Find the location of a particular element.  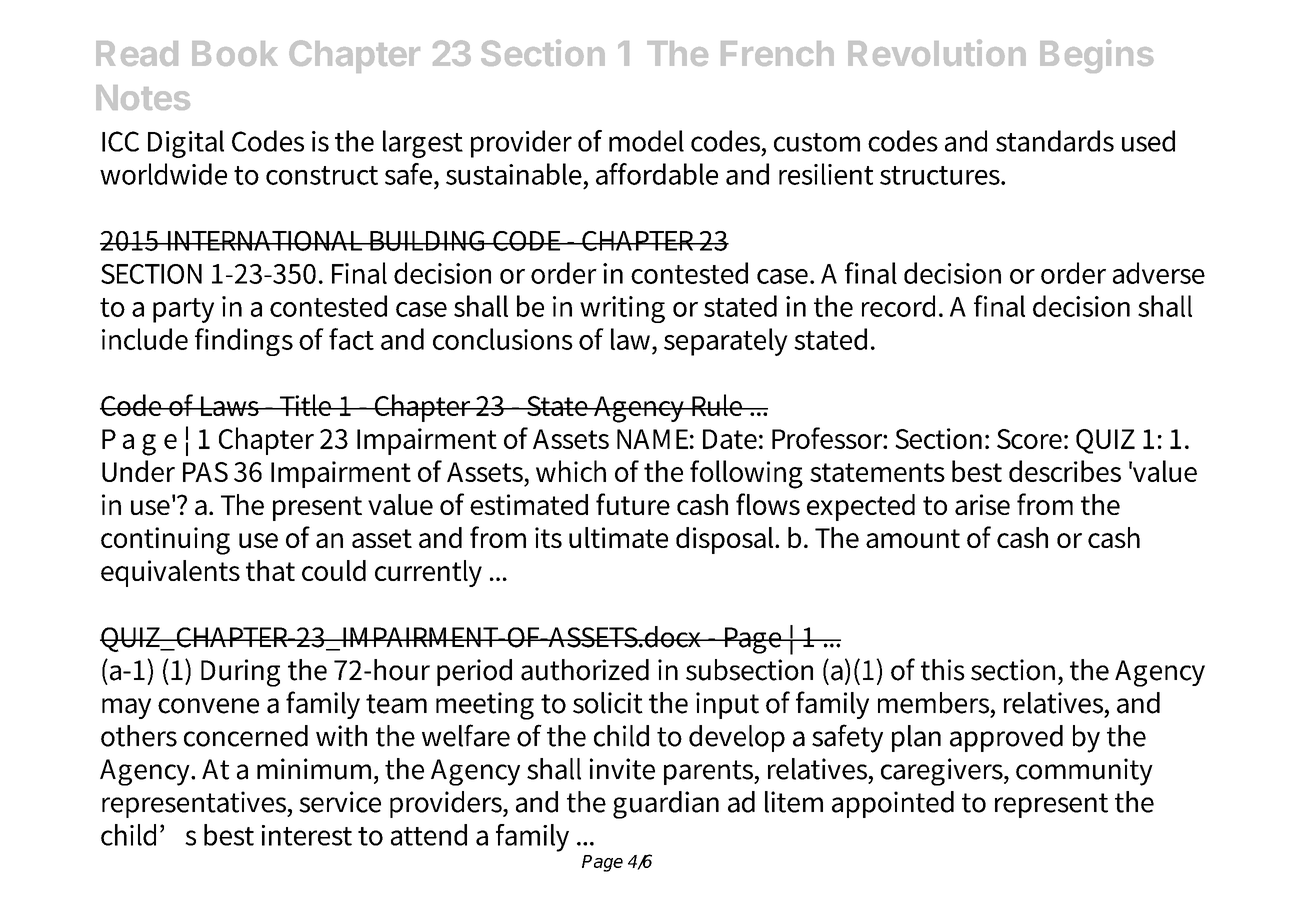

amount is located at coordinates (913, 538).
